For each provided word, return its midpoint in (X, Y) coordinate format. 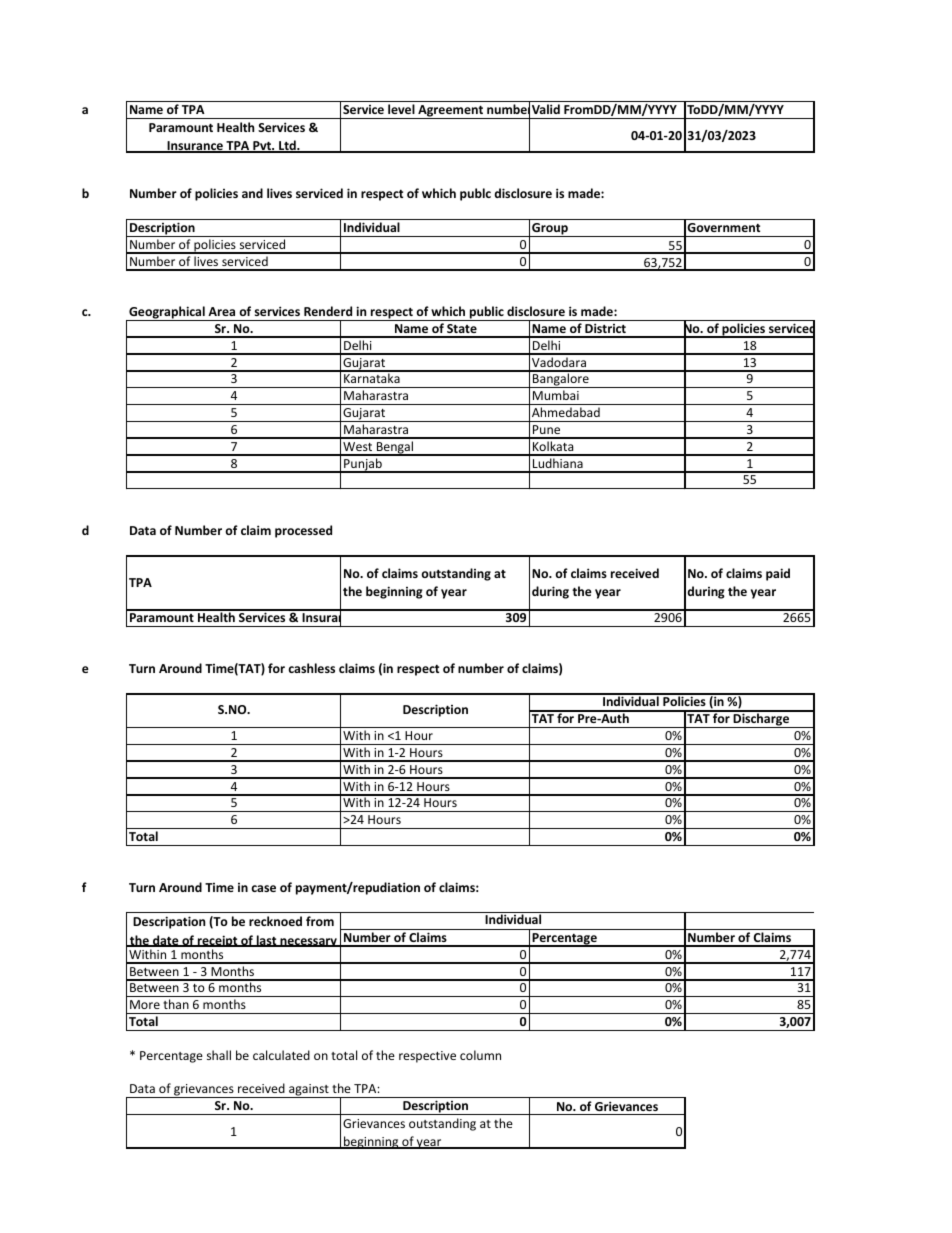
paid (778, 574)
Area (221, 311)
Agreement (451, 112)
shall (219, 1055)
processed (303, 531)
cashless (311, 668)
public (486, 313)
